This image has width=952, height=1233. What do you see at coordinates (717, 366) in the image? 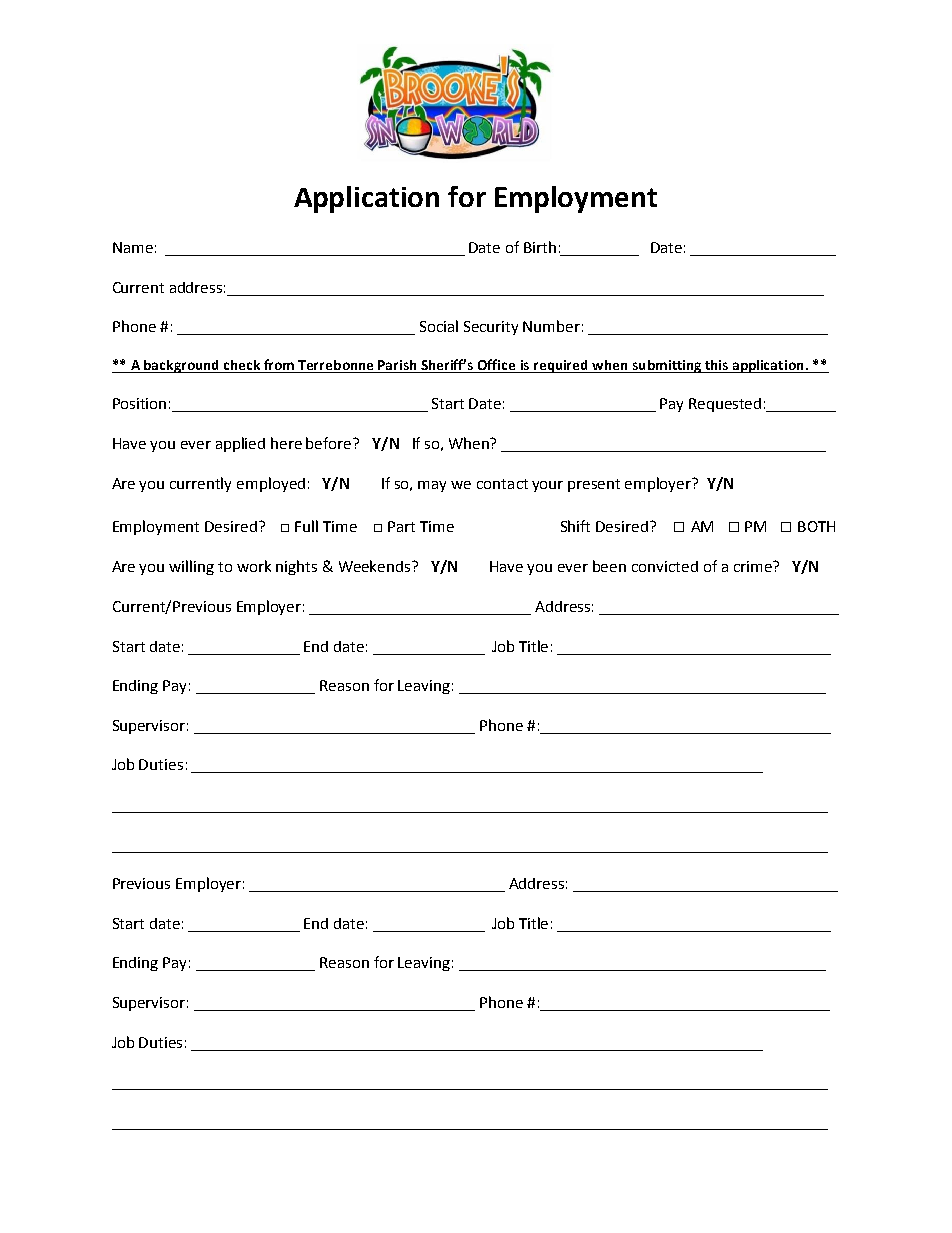
I see `this` at bounding box center [717, 366].
